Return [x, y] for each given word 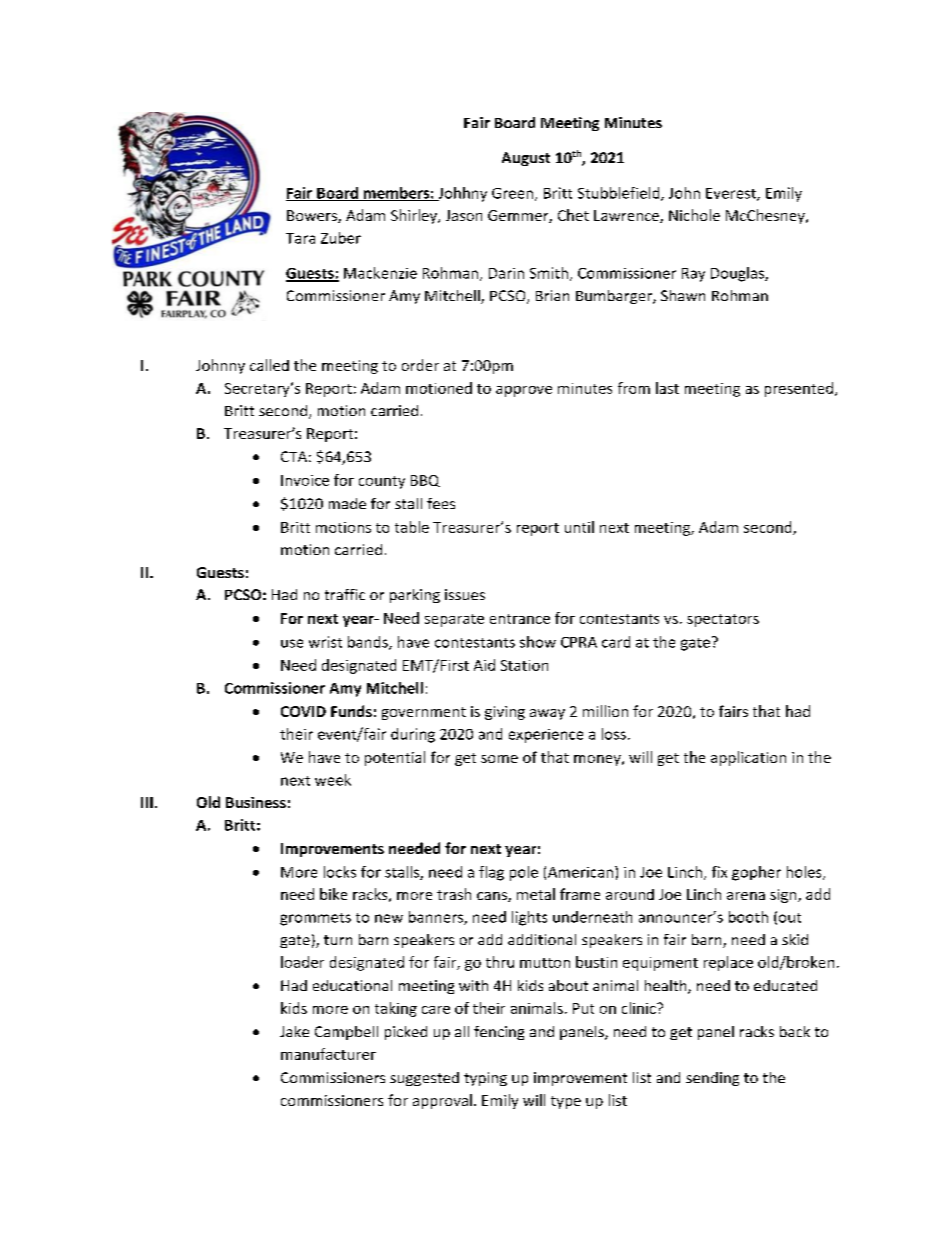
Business [256, 802]
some [499, 759]
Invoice [305, 480]
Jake [294, 1031]
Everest [732, 194]
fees [441, 503]
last [667, 388]
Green [514, 194]
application [748, 758]
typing [485, 1079]
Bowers [313, 216]
